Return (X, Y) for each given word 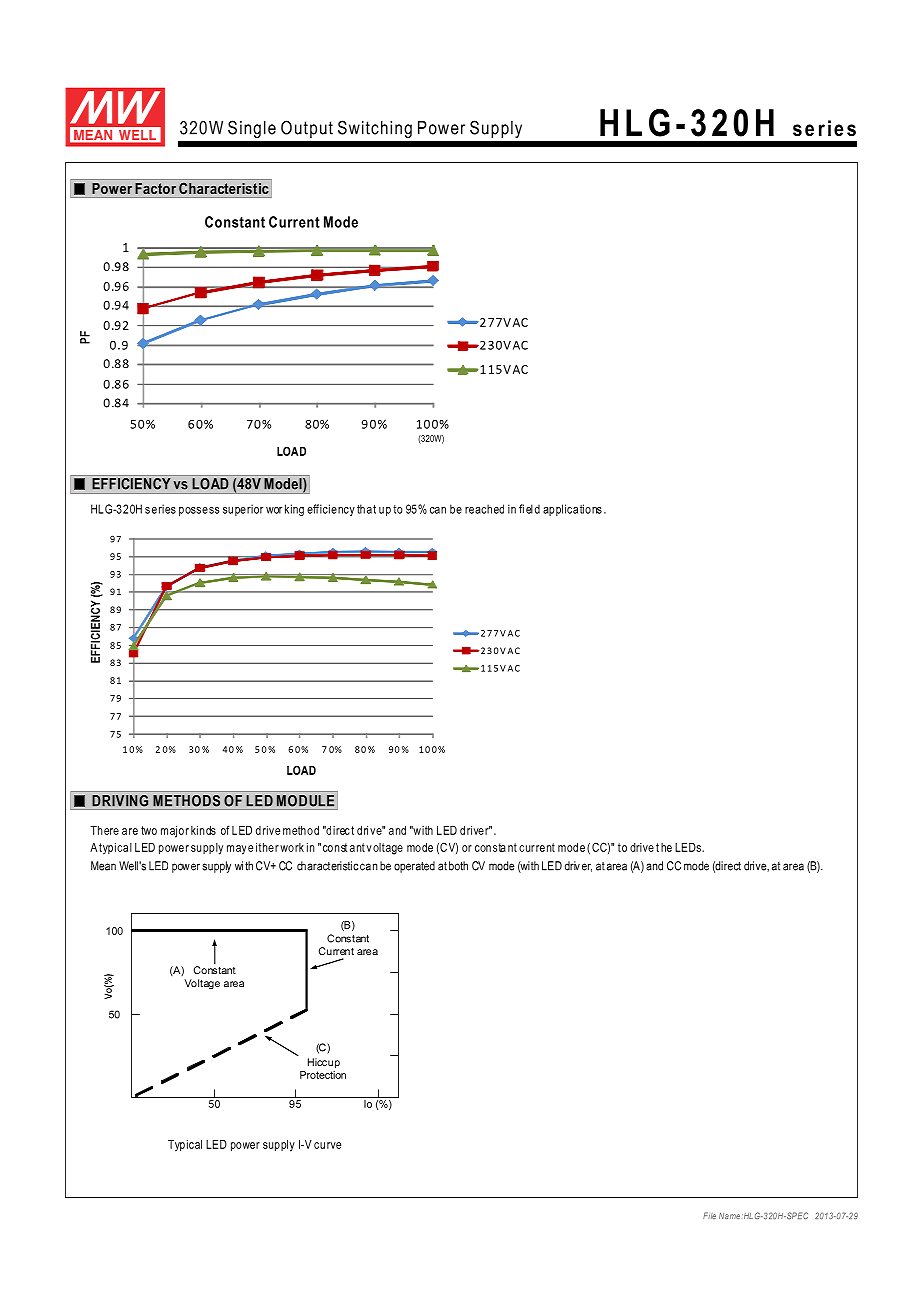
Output (307, 129)
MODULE (305, 801)
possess (199, 511)
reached (484, 509)
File (709, 1215)
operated (414, 867)
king (294, 510)
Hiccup (324, 1063)
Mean (103, 866)
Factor (155, 188)
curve (327, 1145)
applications (572, 510)
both (458, 866)
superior (243, 510)
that (366, 509)
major (175, 832)
